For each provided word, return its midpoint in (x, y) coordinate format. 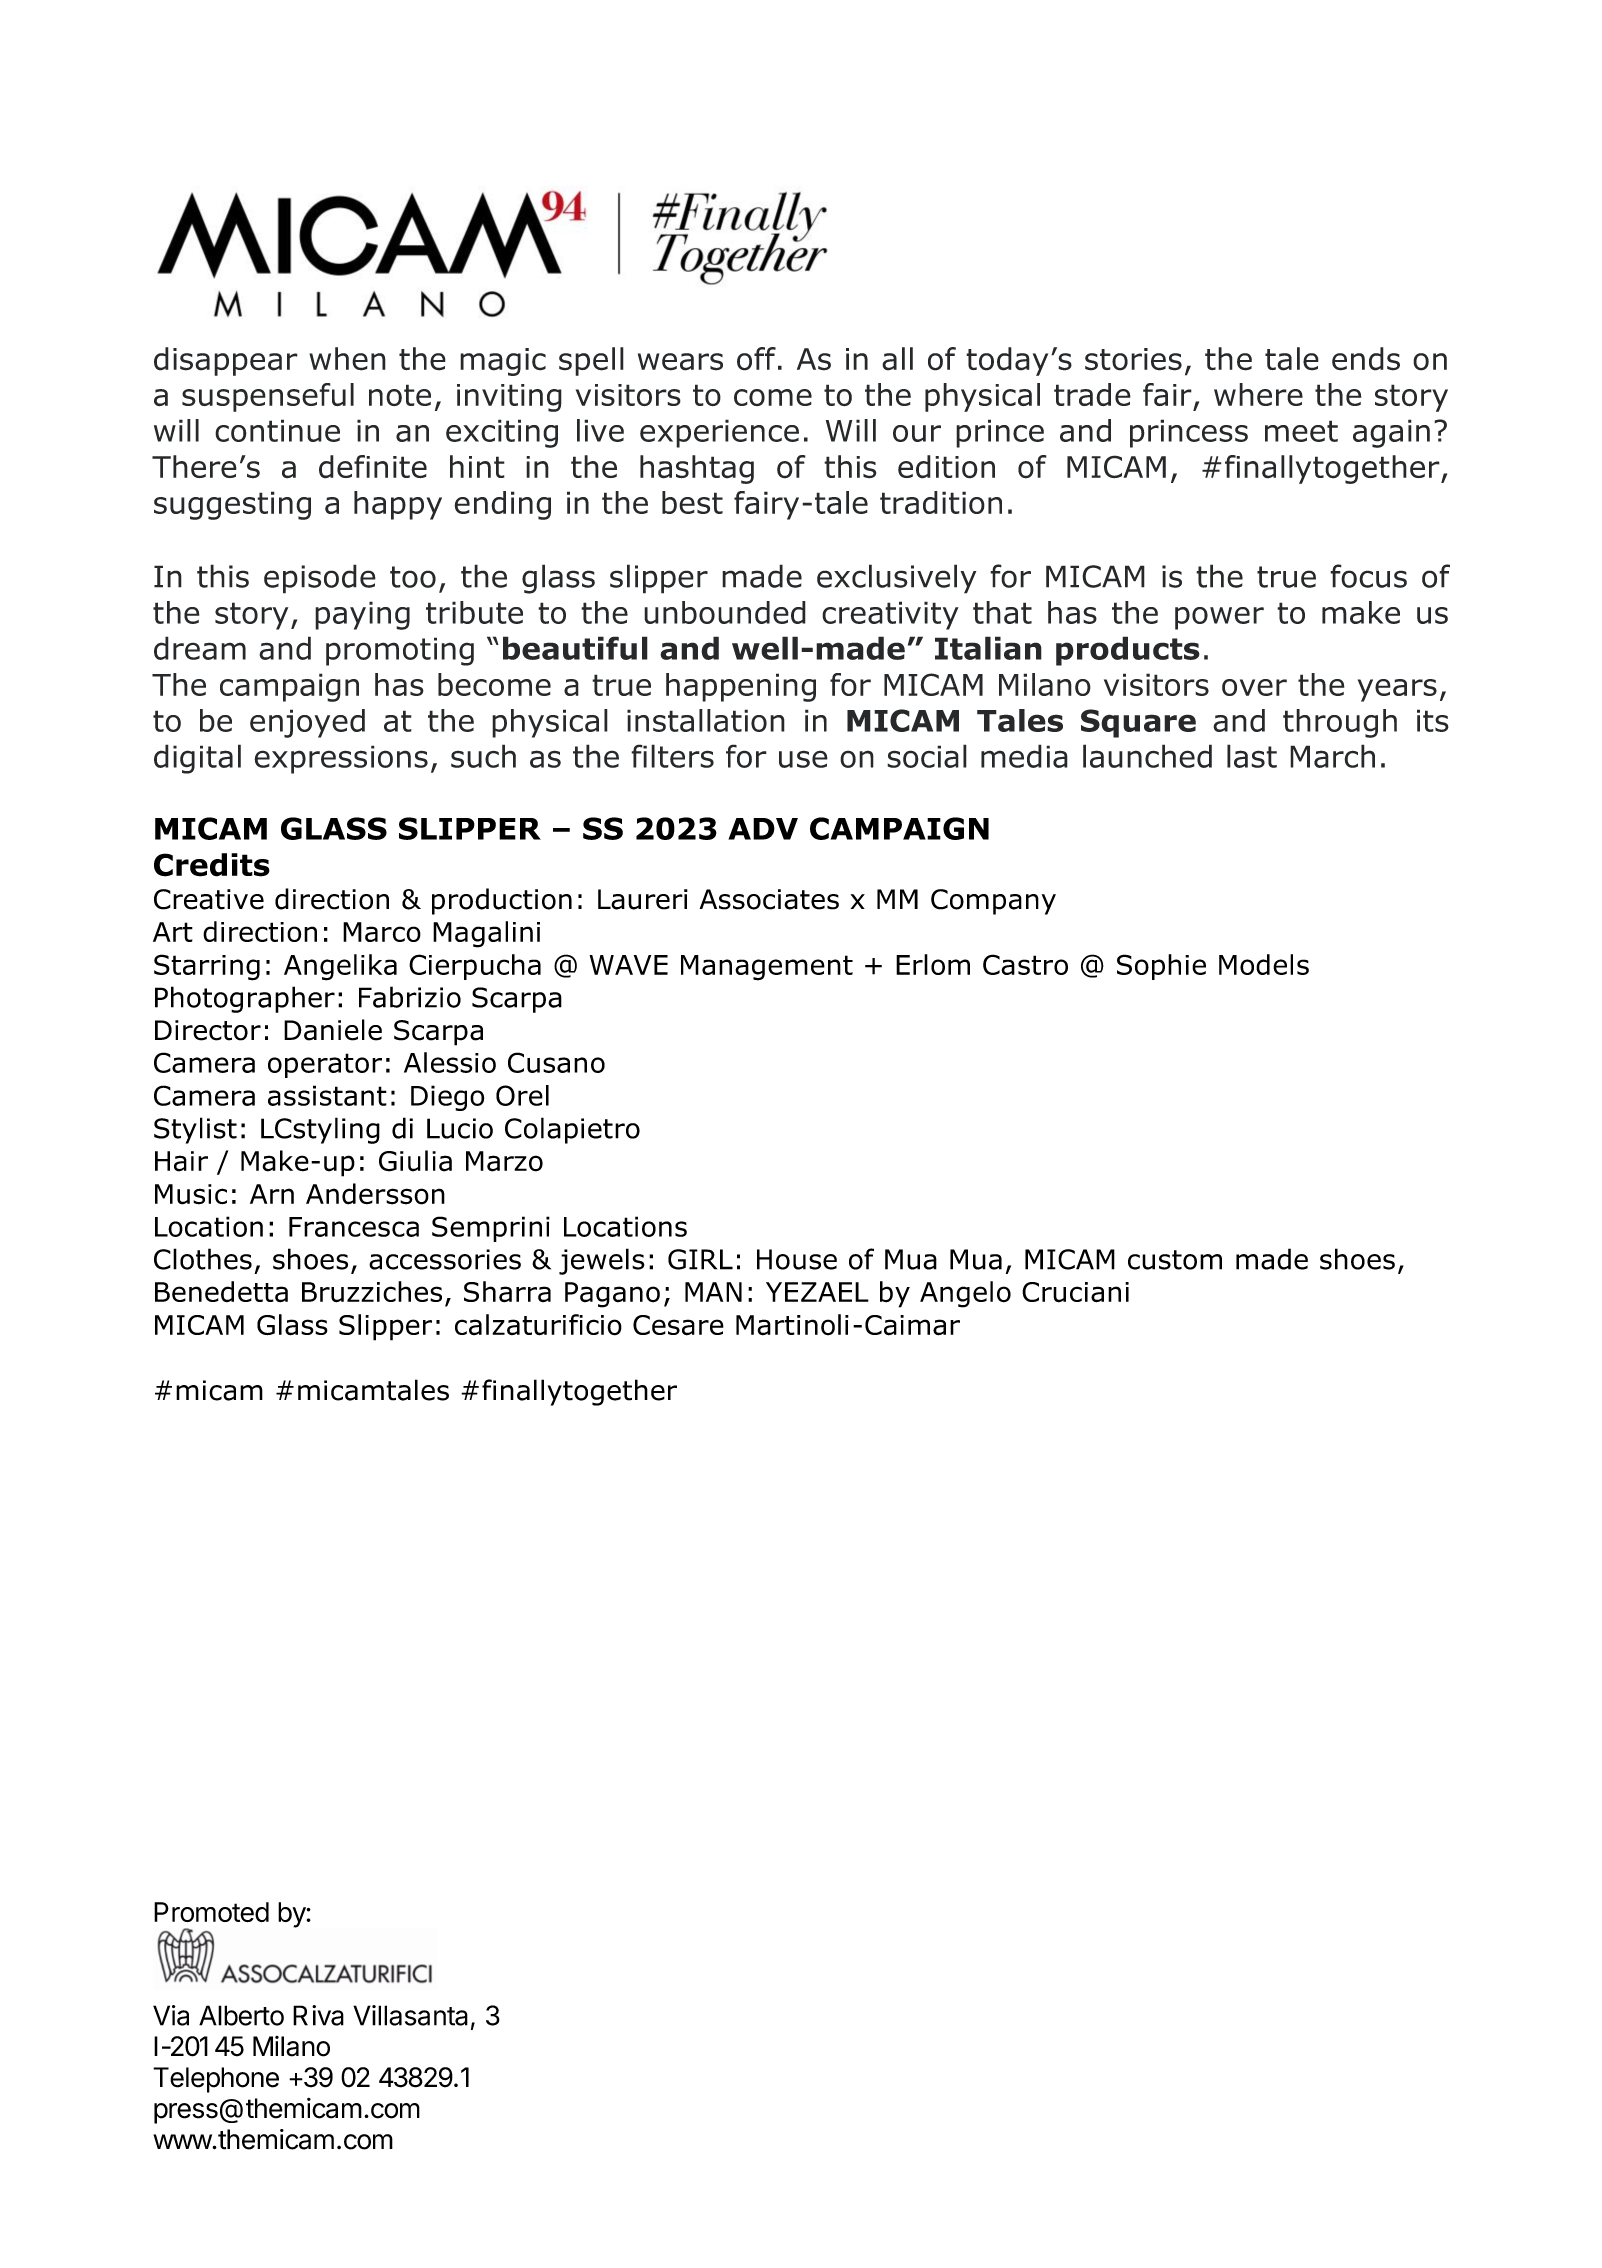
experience (719, 433)
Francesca (354, 1227)
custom (1175, 1260)
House (797, 1259)
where (1258, 394)
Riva (318, 2015)
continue (277, 430)
